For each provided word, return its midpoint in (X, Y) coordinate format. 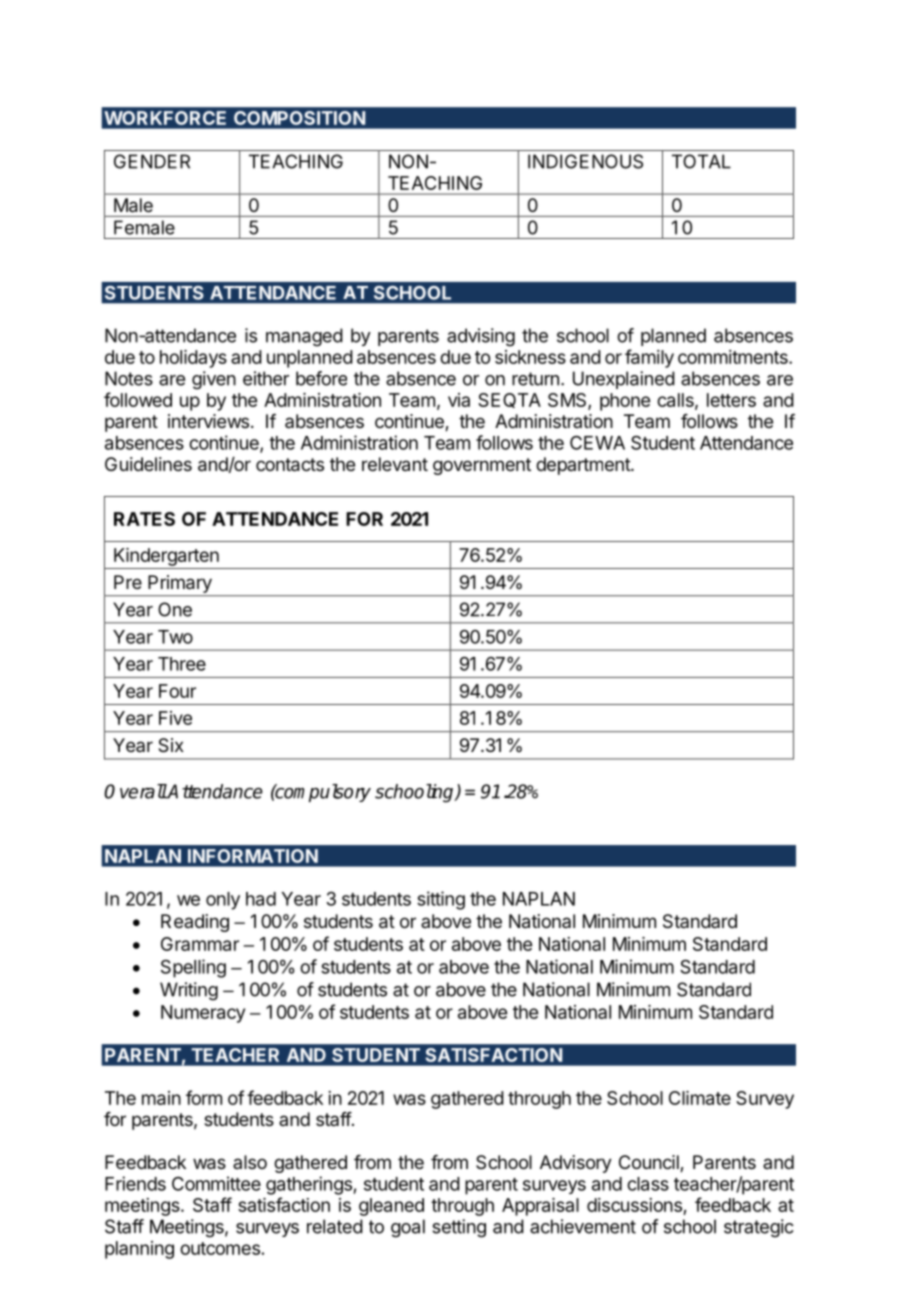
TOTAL (701, 161)
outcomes (220, 1248)
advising (481, 337)
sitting (441, 900)
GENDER (152, 161)
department (584, 466)
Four (177, 691)
